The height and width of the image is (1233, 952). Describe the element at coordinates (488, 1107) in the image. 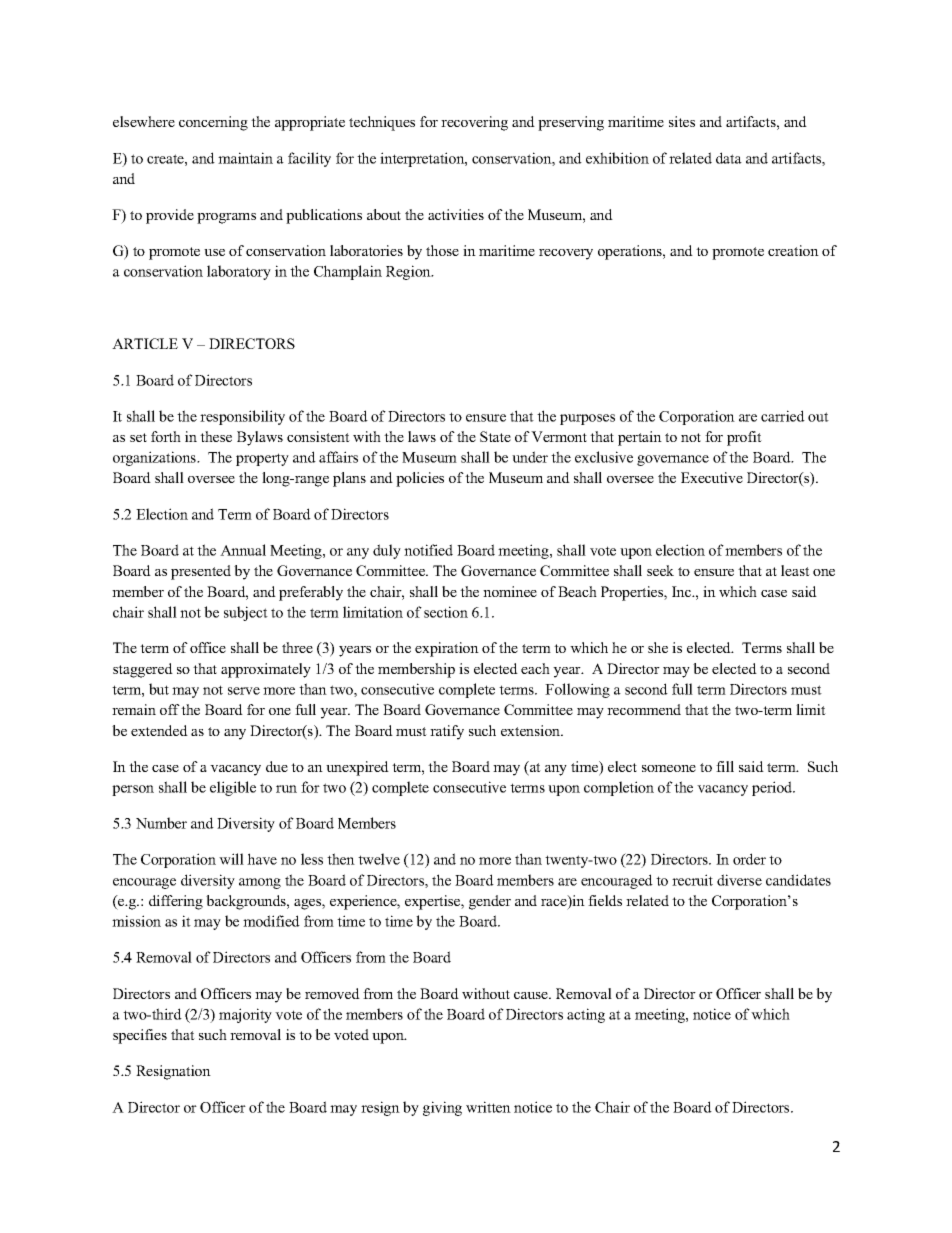

I see `written` at that location.
